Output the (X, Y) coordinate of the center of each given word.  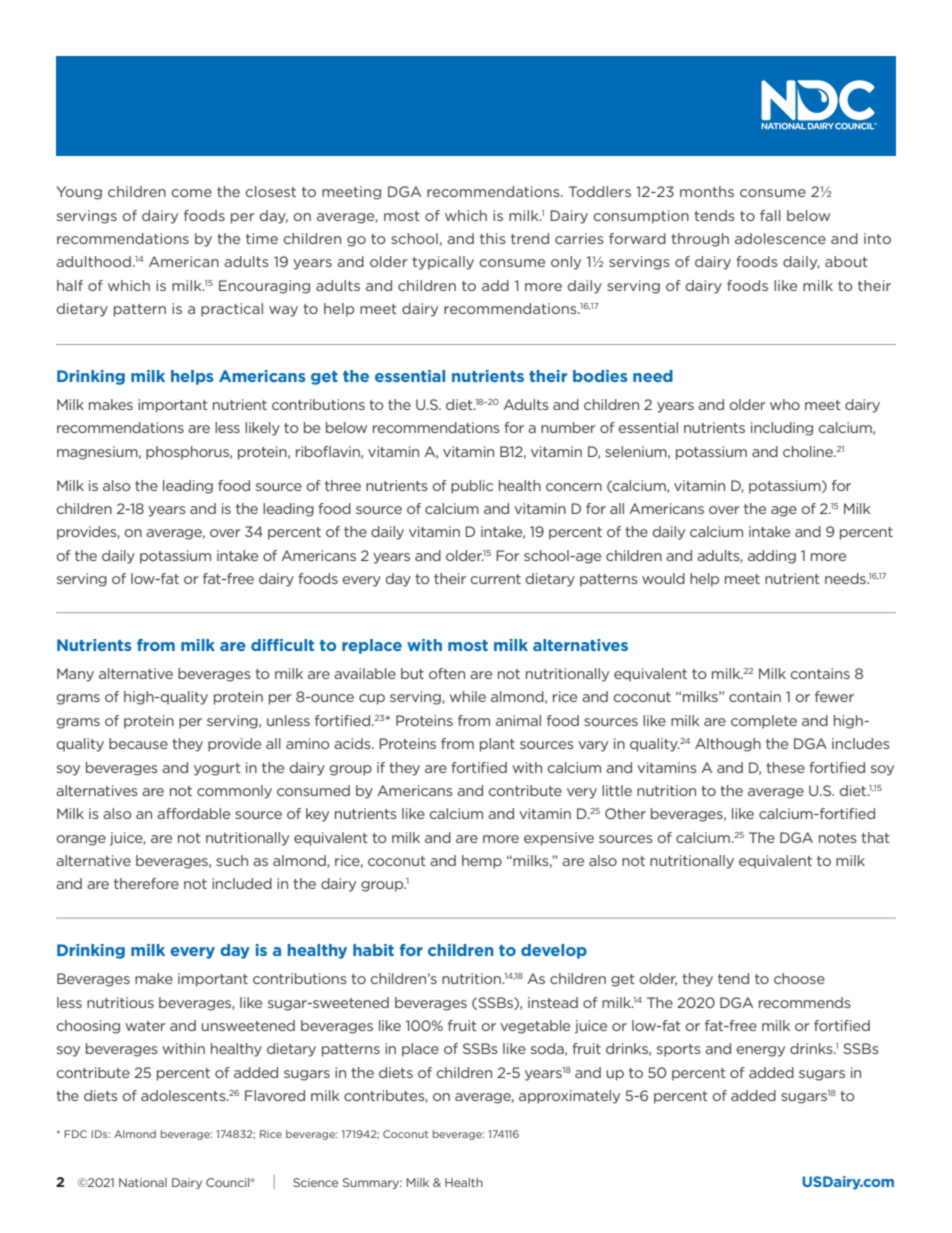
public (472, 487)
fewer (834, 696)
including (782, 429)
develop (554, 951)
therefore (146, 883)
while (468, 696)
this (493, 238)
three (343, 485)
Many (75, 675)
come (191, 193)
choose (799, 978)
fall (770, 215)
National (143, 1182)
